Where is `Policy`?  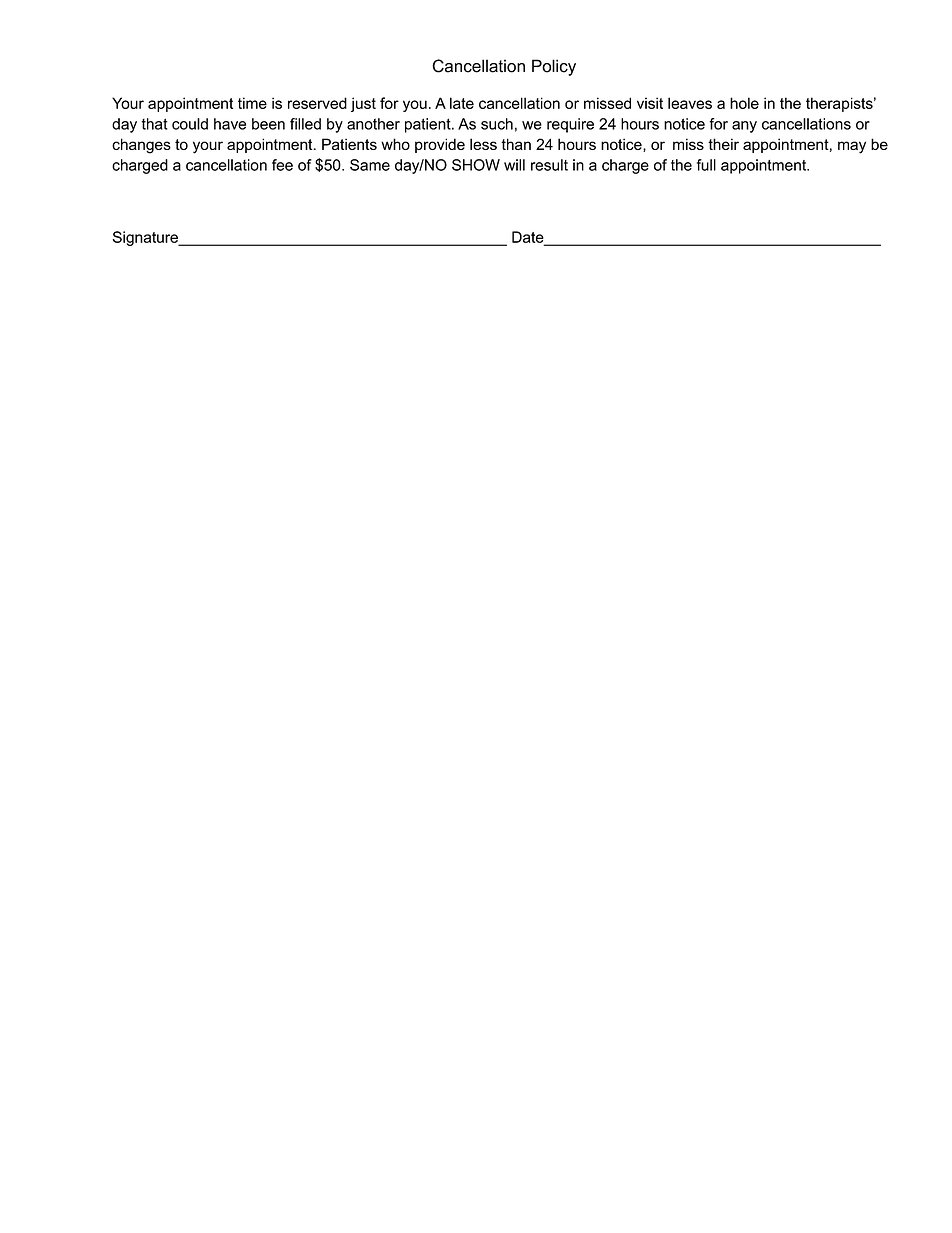 Policy is located at coordinates (554, 67).
